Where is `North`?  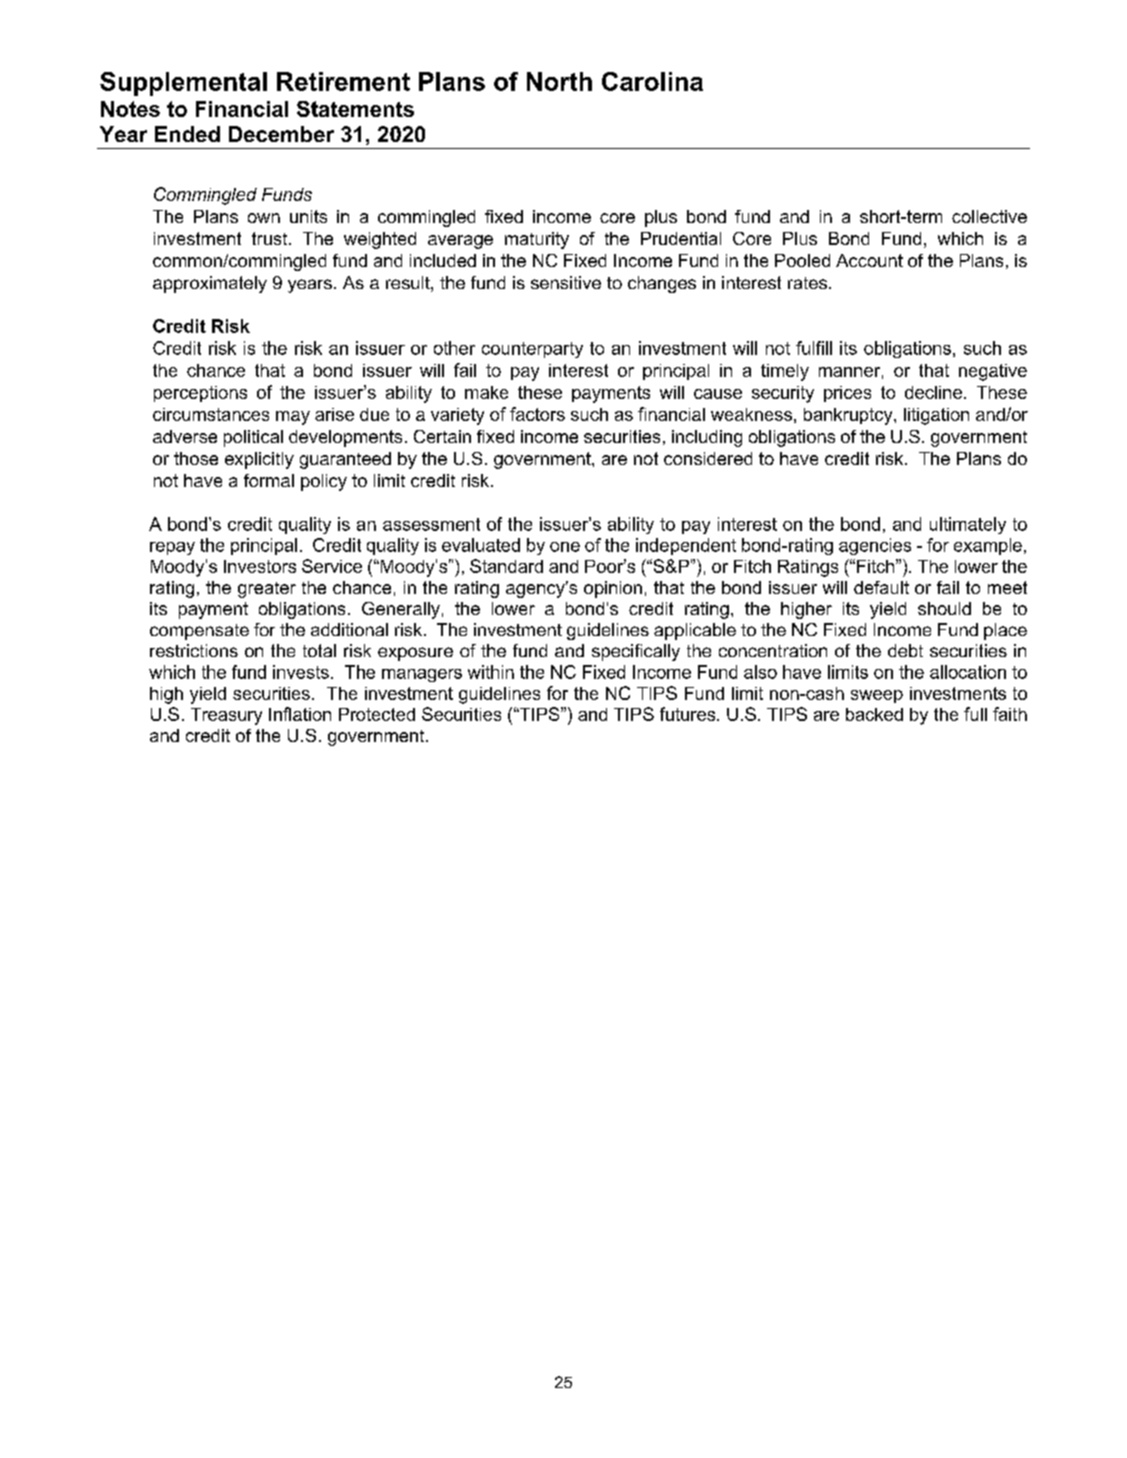
North is located at coordinates (559, 81).
